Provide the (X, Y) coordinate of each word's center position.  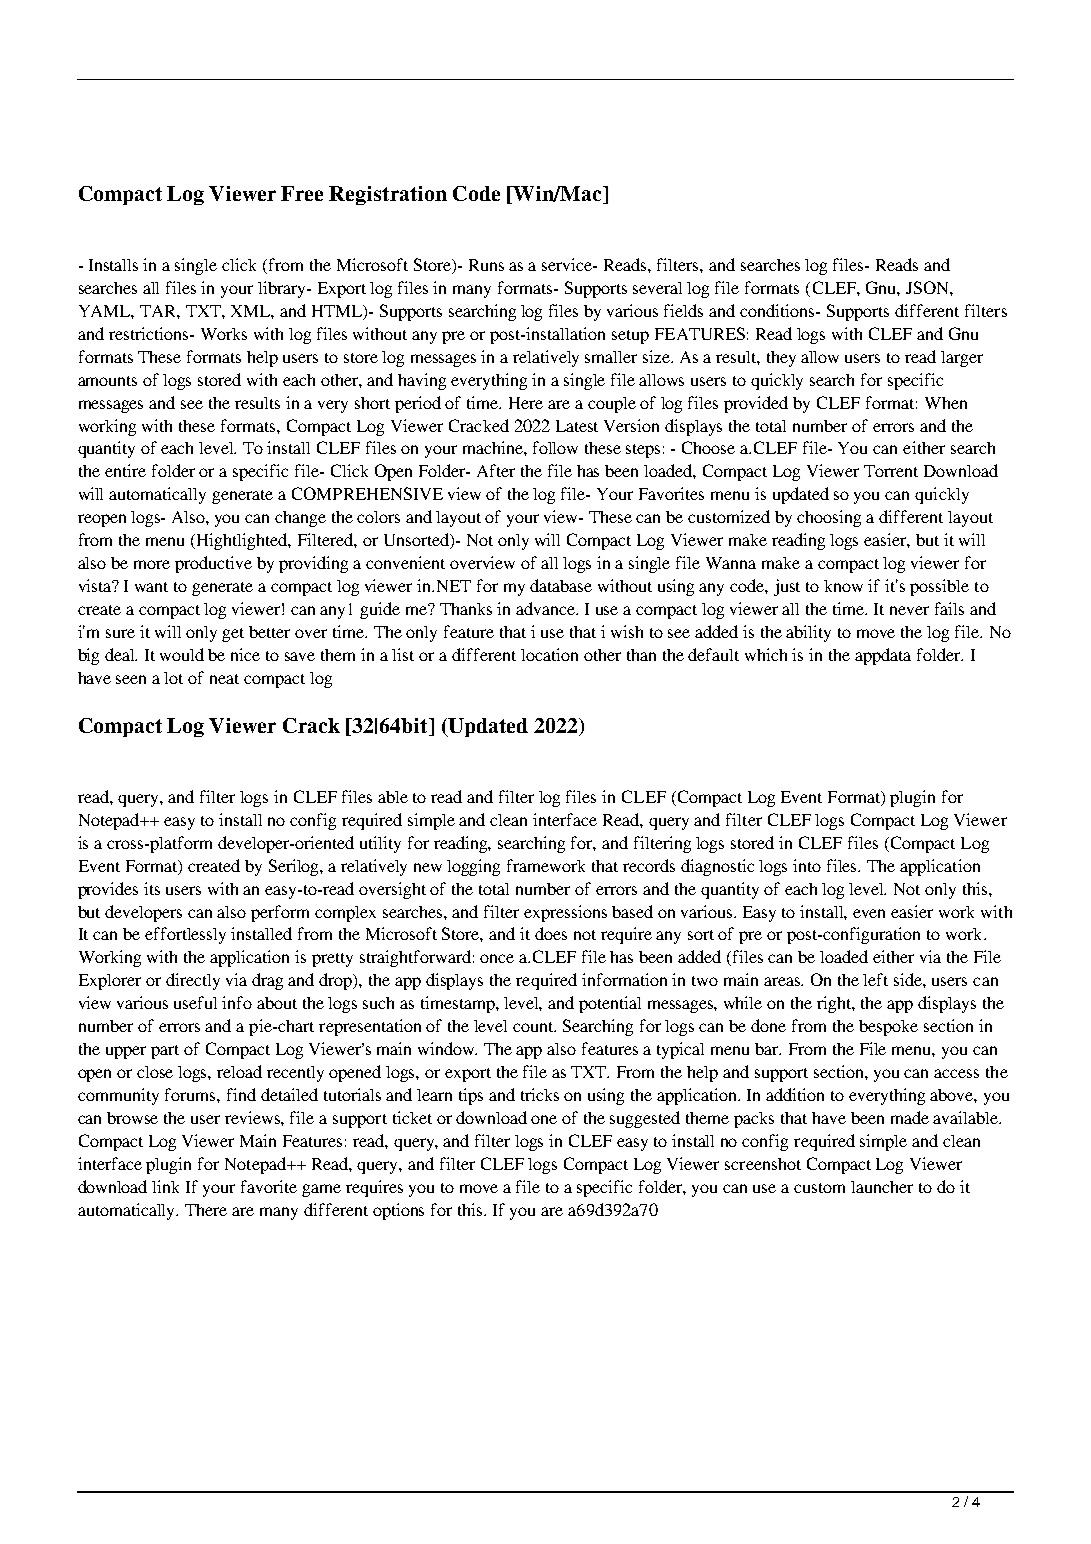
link (165, 1186)
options (398, 1211)
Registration (388, 195)
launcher (882, 1187)
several (657, 288)
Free (302, 193)
